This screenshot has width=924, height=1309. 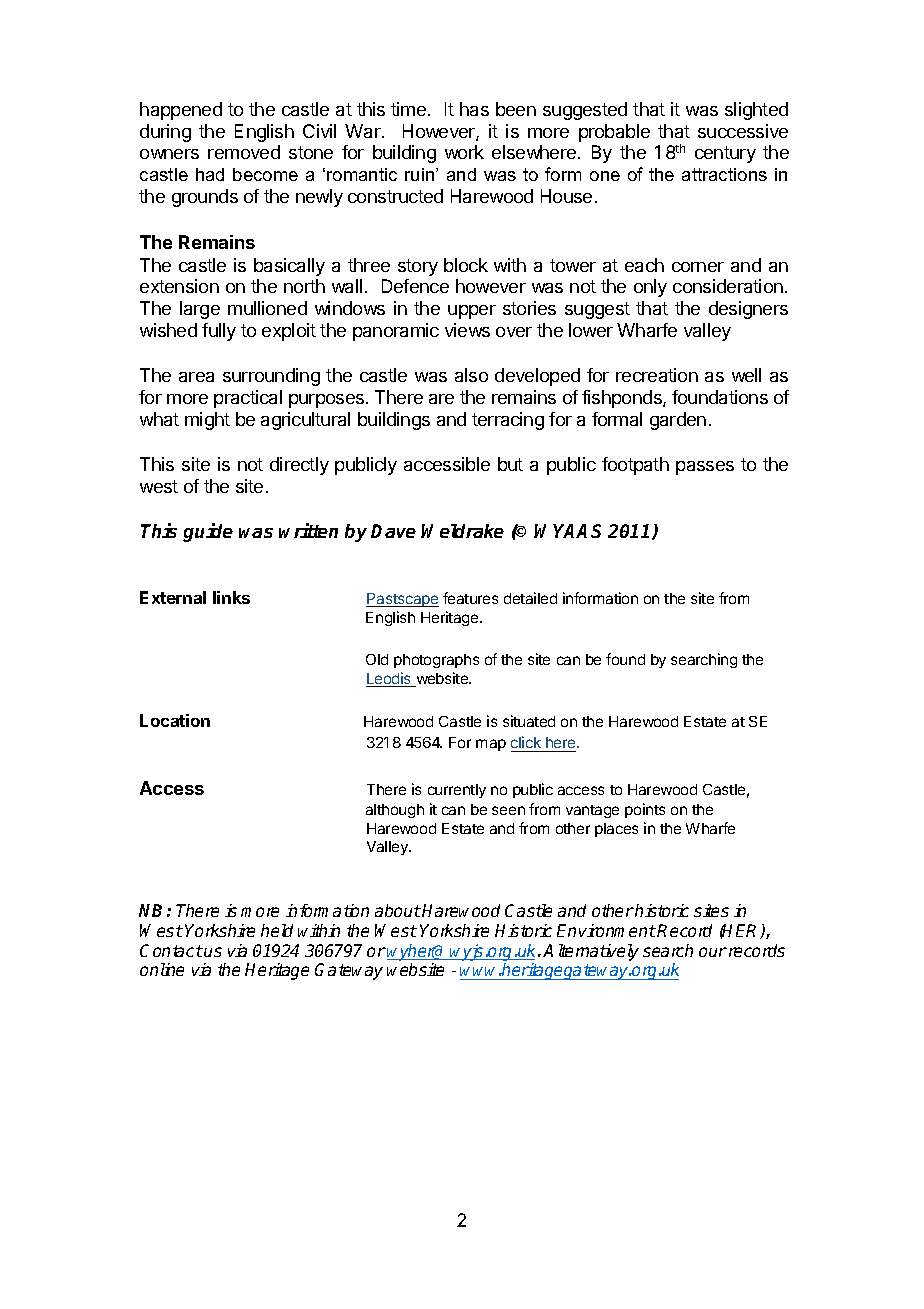 What do you see at coordinates (175, 720) in the screenshot?
I see `Location` at bounding box center [175, 720].
